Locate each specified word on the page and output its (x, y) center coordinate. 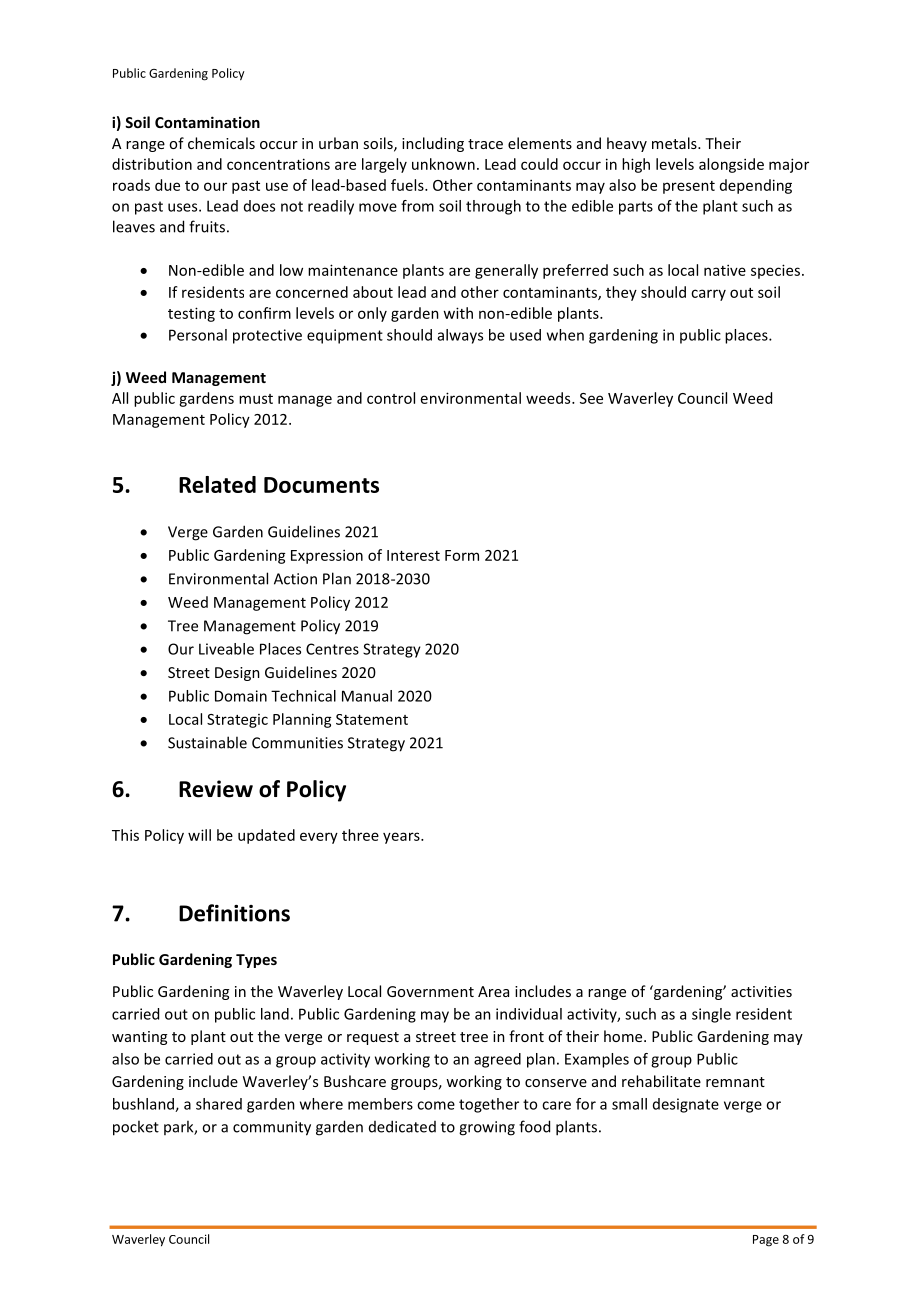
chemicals (221, 143)
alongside (731, 165)
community (272, 1128)
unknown (443, 164)
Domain (241, 696)
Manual (367, 696)
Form (462, 555)
